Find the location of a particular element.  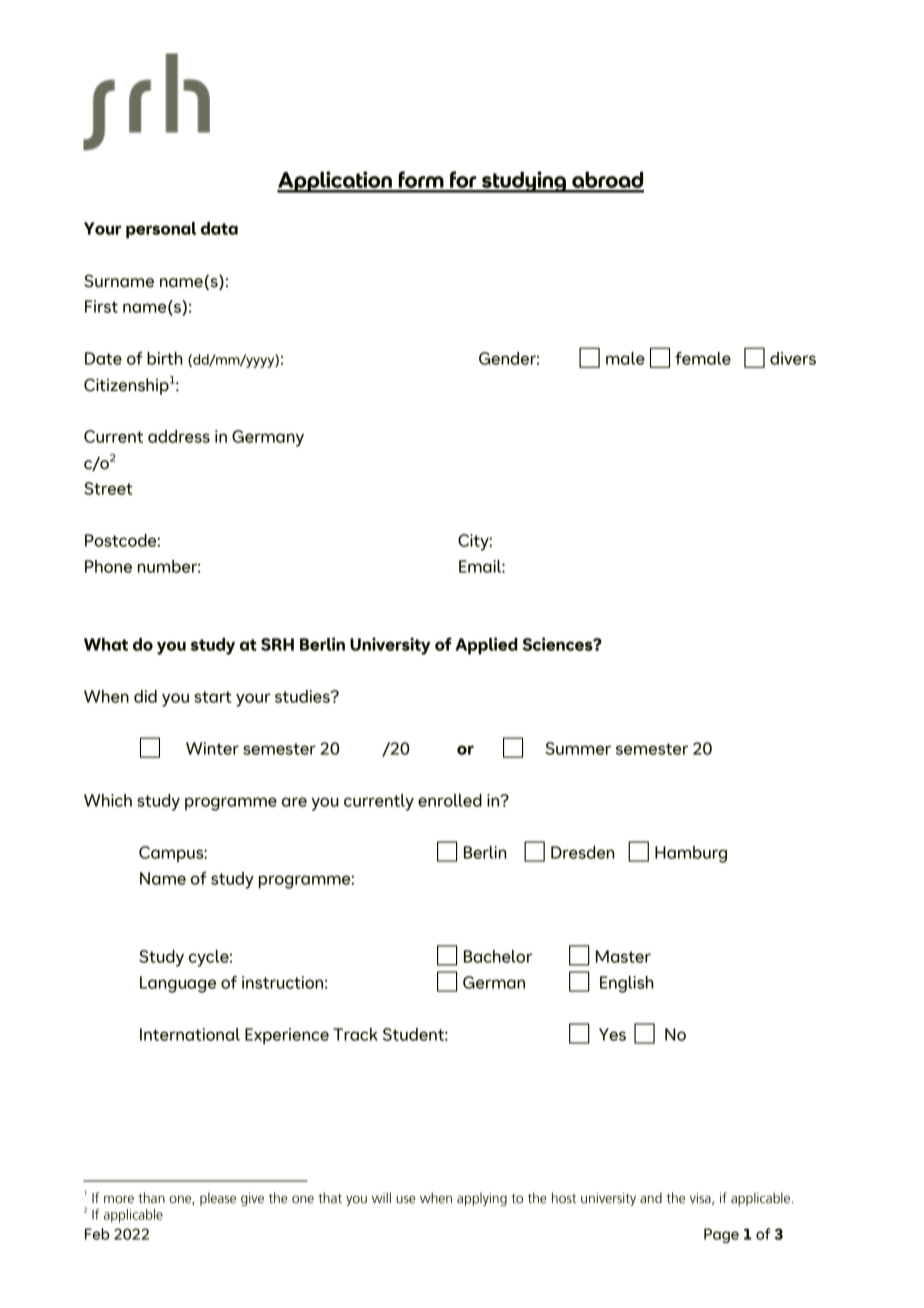

Summer is located at coordinates (578, 748).
